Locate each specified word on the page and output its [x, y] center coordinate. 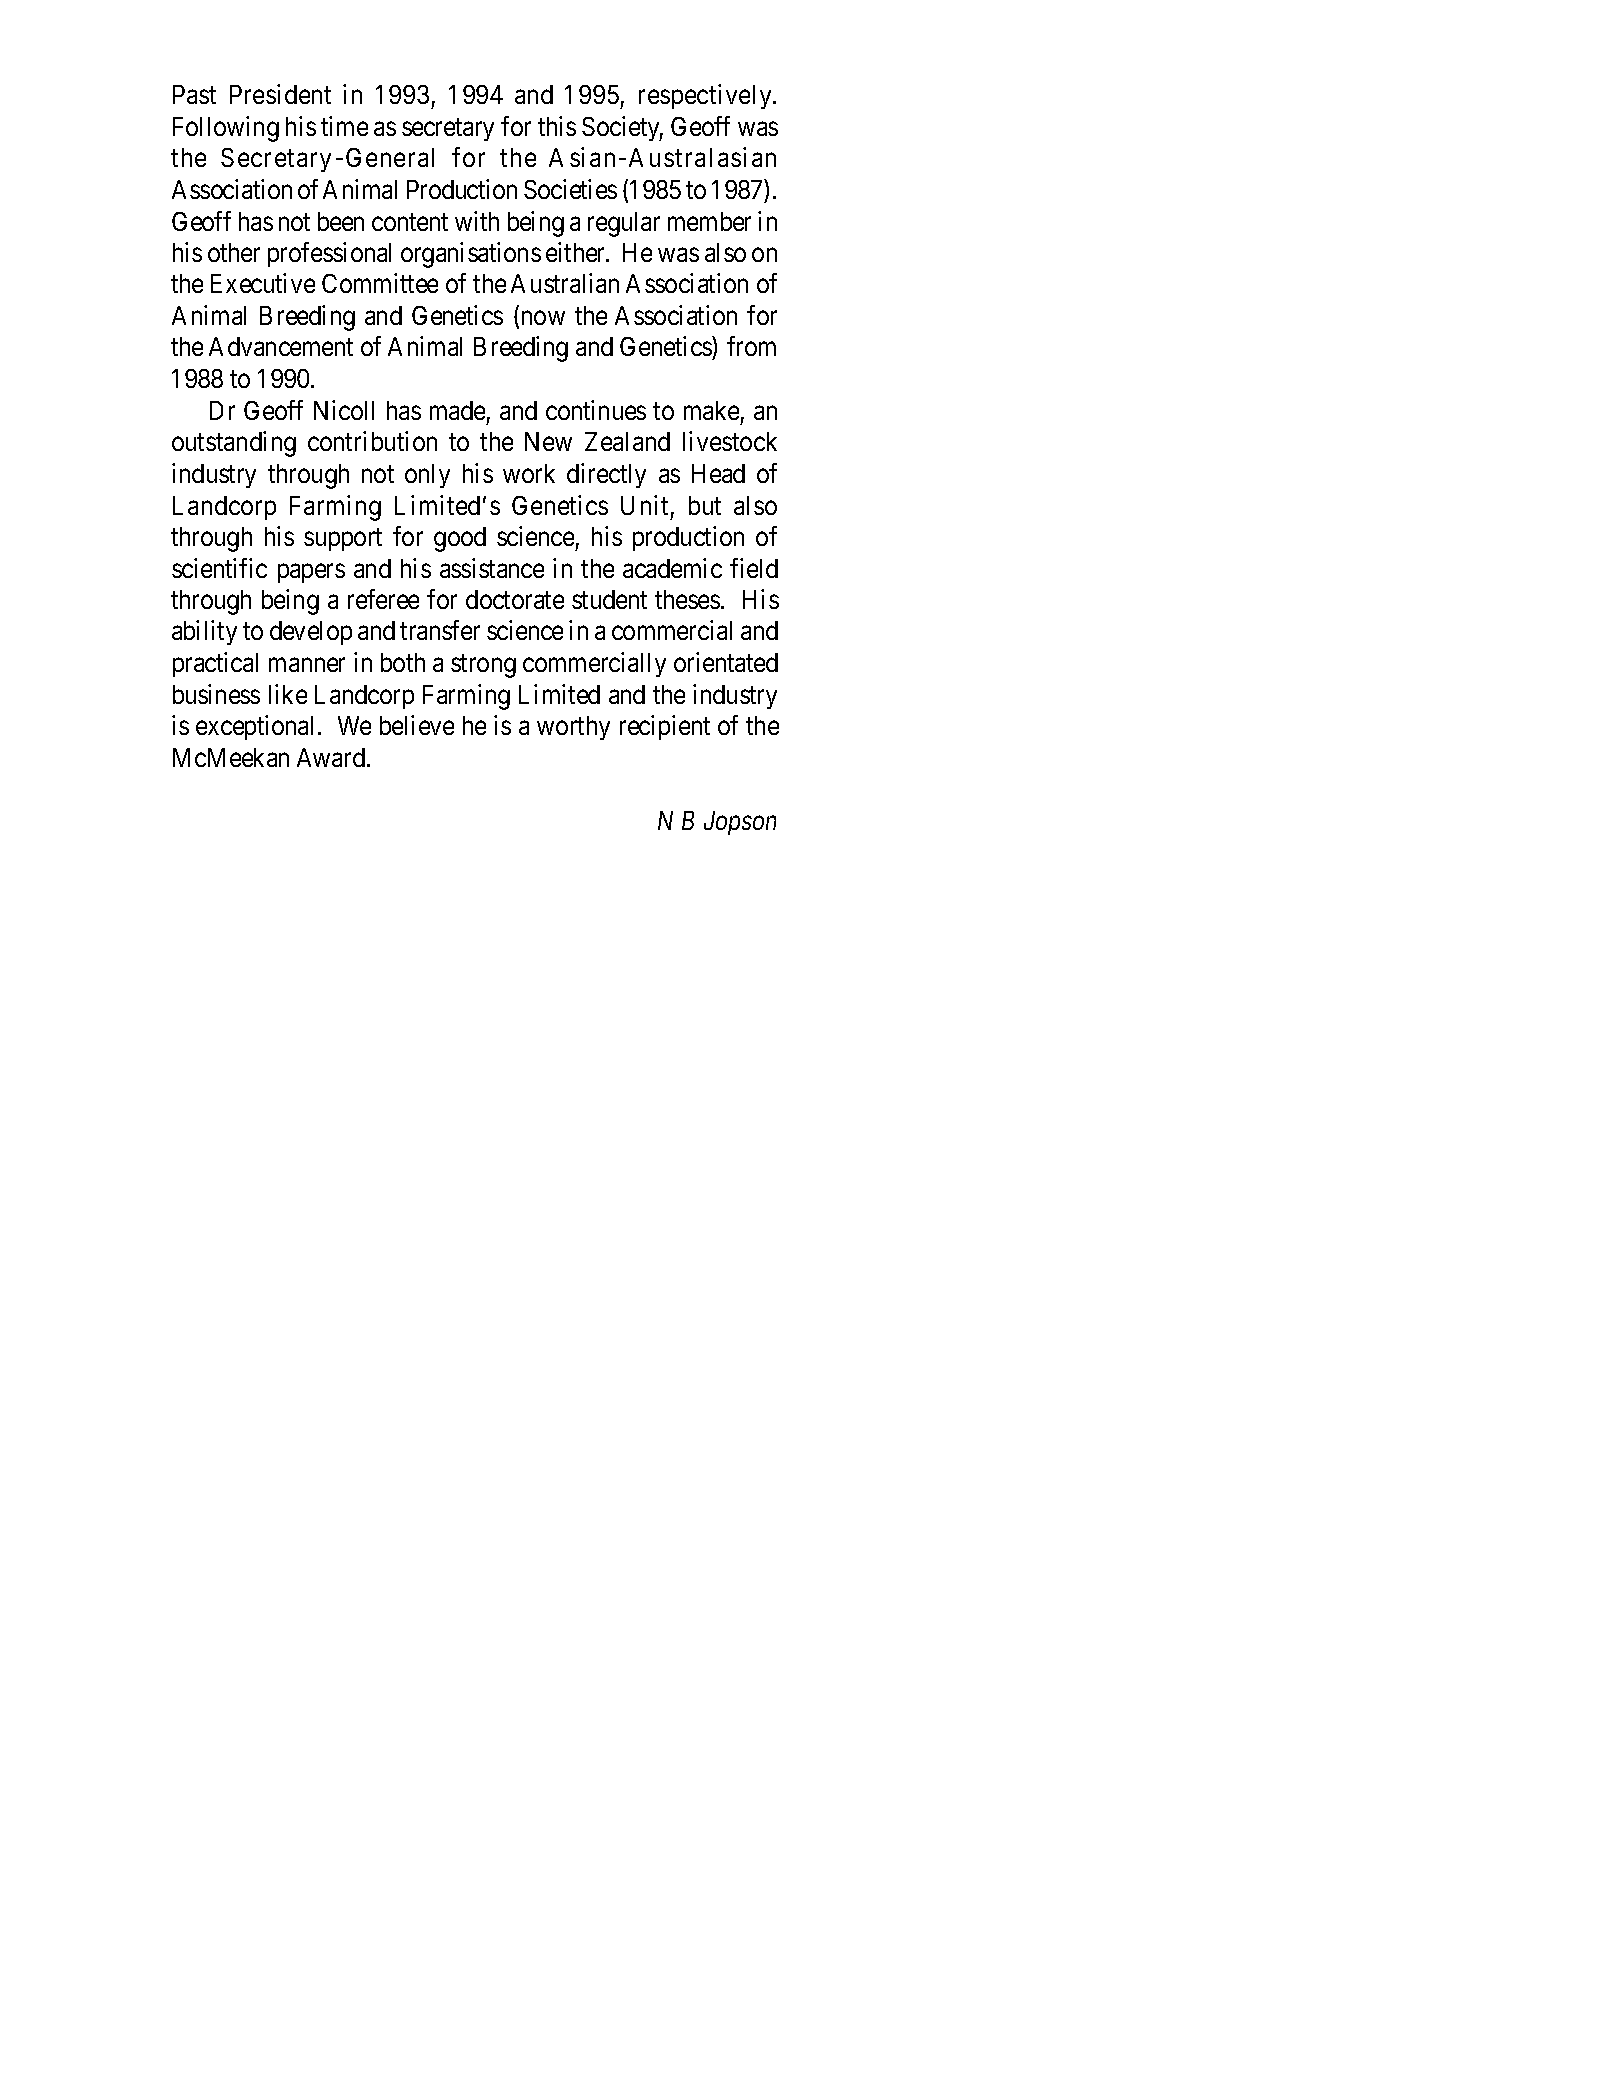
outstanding [234, 444]
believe [417, 725]
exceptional [257, 727]
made [457, 410]
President [280, 94]
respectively [706, 96]
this [557, 126]
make [711, 410]
